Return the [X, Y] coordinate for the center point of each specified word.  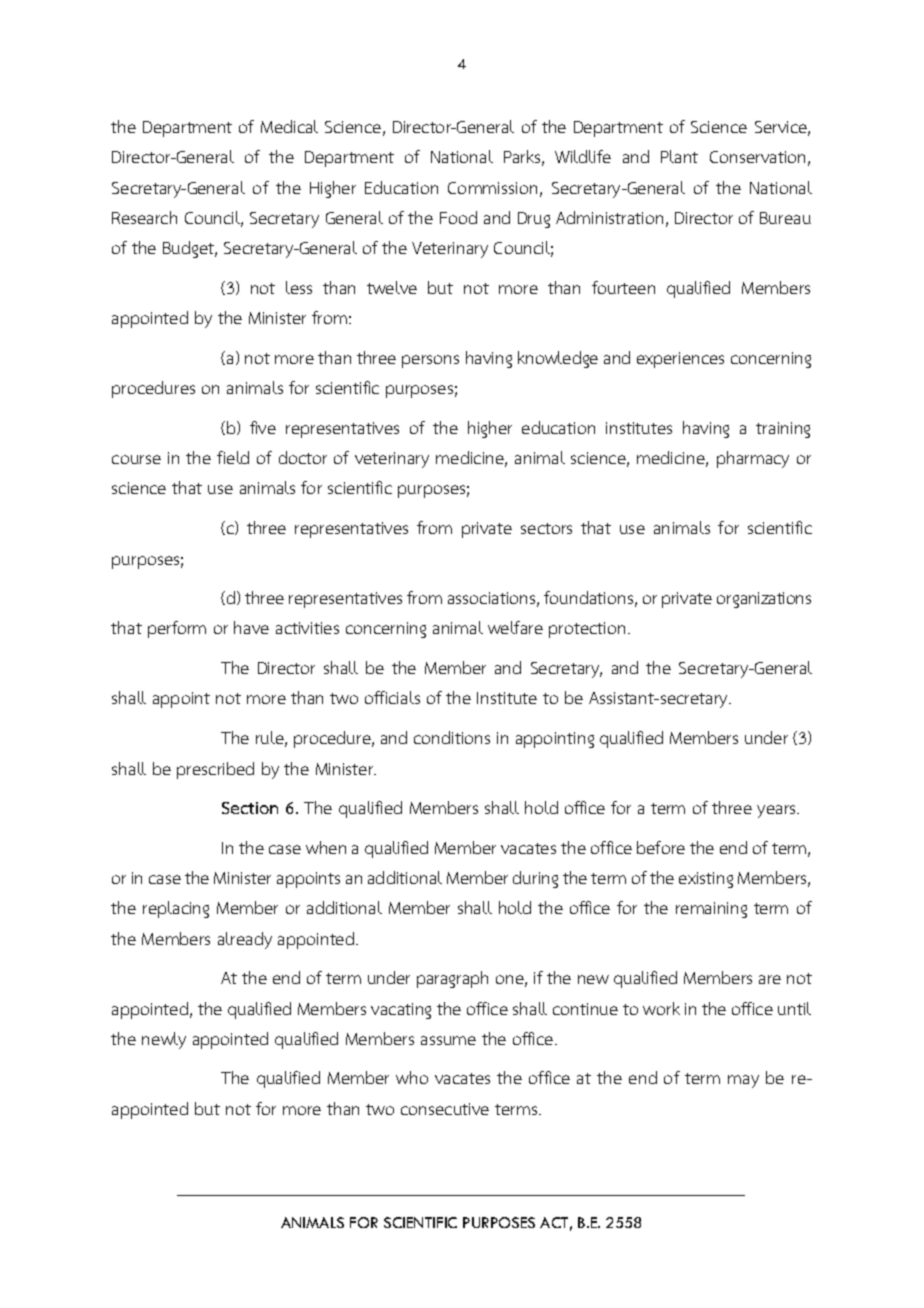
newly [164, 1040]
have [251, 627]
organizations [764, 600]
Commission [492, 188]
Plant [679, 156]
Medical [289, 126]
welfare [515, 627]
